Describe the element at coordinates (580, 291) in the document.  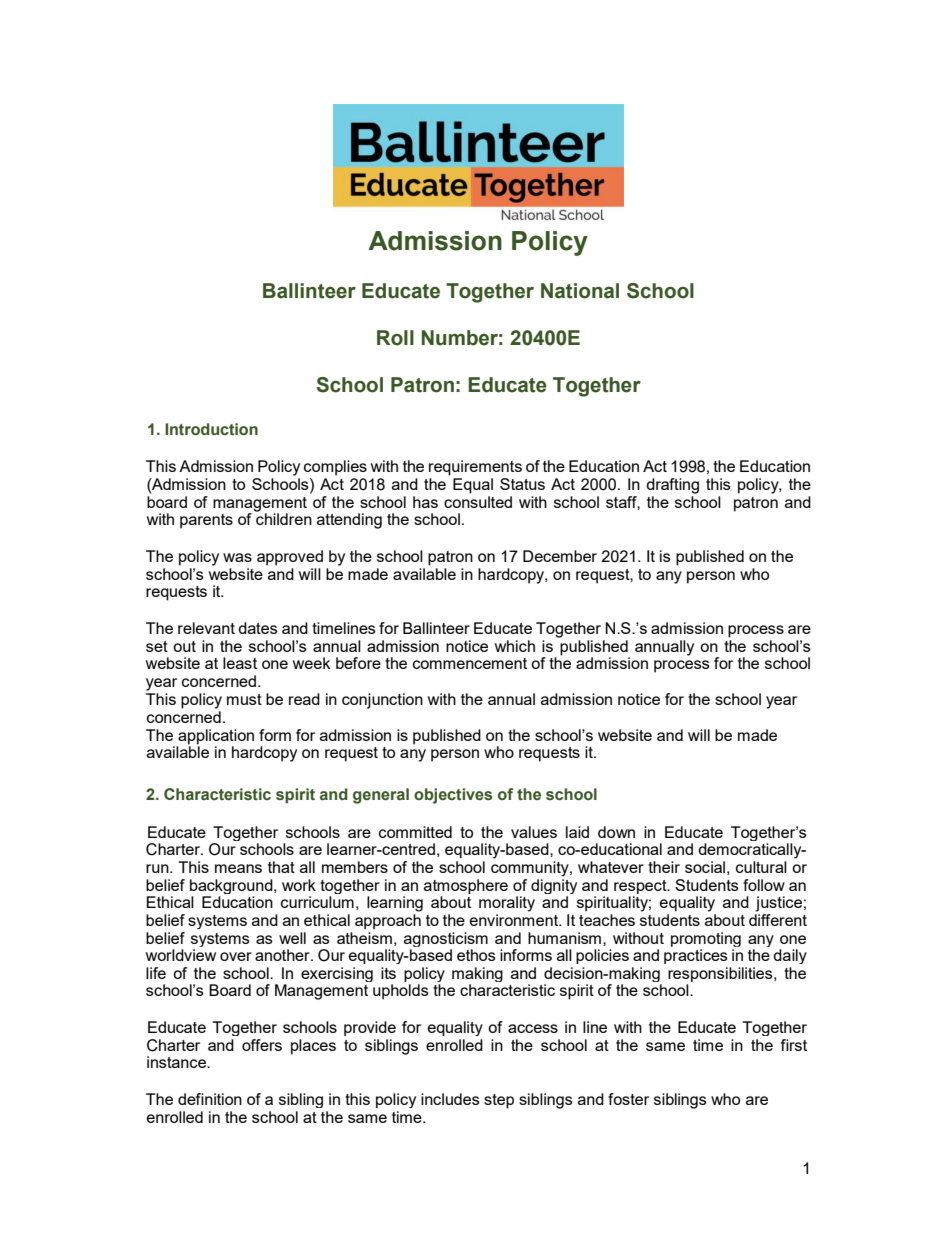
I see `National` at that location.
